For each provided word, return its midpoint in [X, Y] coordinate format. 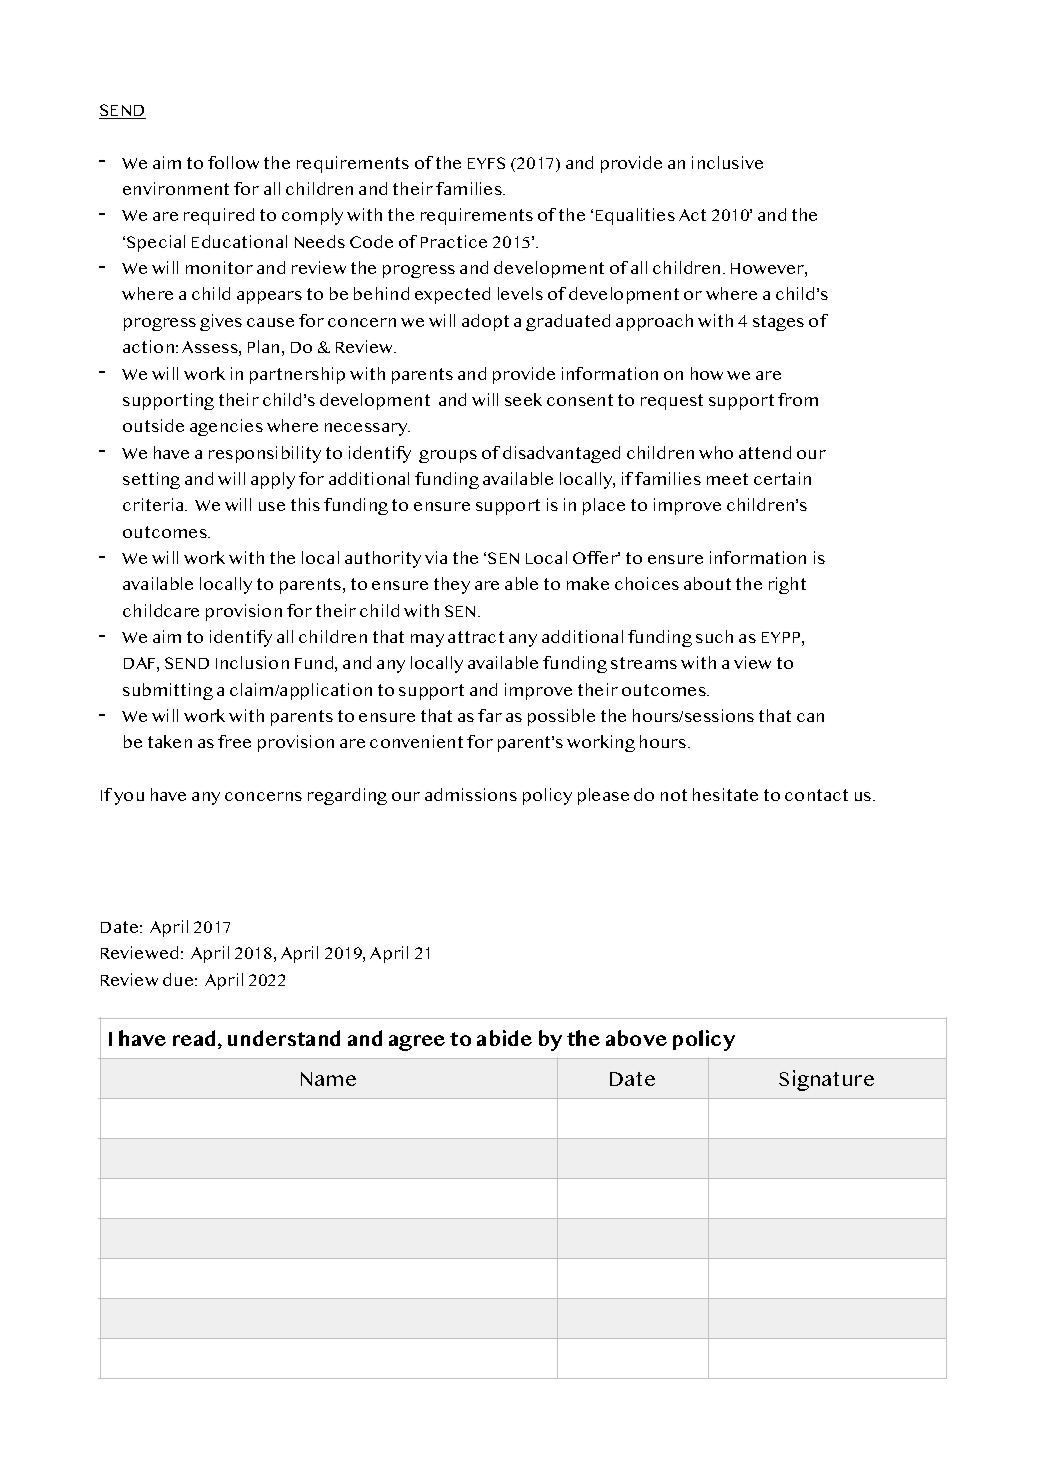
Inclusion [252, 662]
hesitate [725, 794]
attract [476, 637]
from [798, 399]
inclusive [727, 162]
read [194, 1038]
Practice [454, 241]
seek [523, 399]
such [714, 636]
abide [504, 1038]
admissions [471, 794]
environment [176, 188]
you [129, 798]
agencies [226, 427]
